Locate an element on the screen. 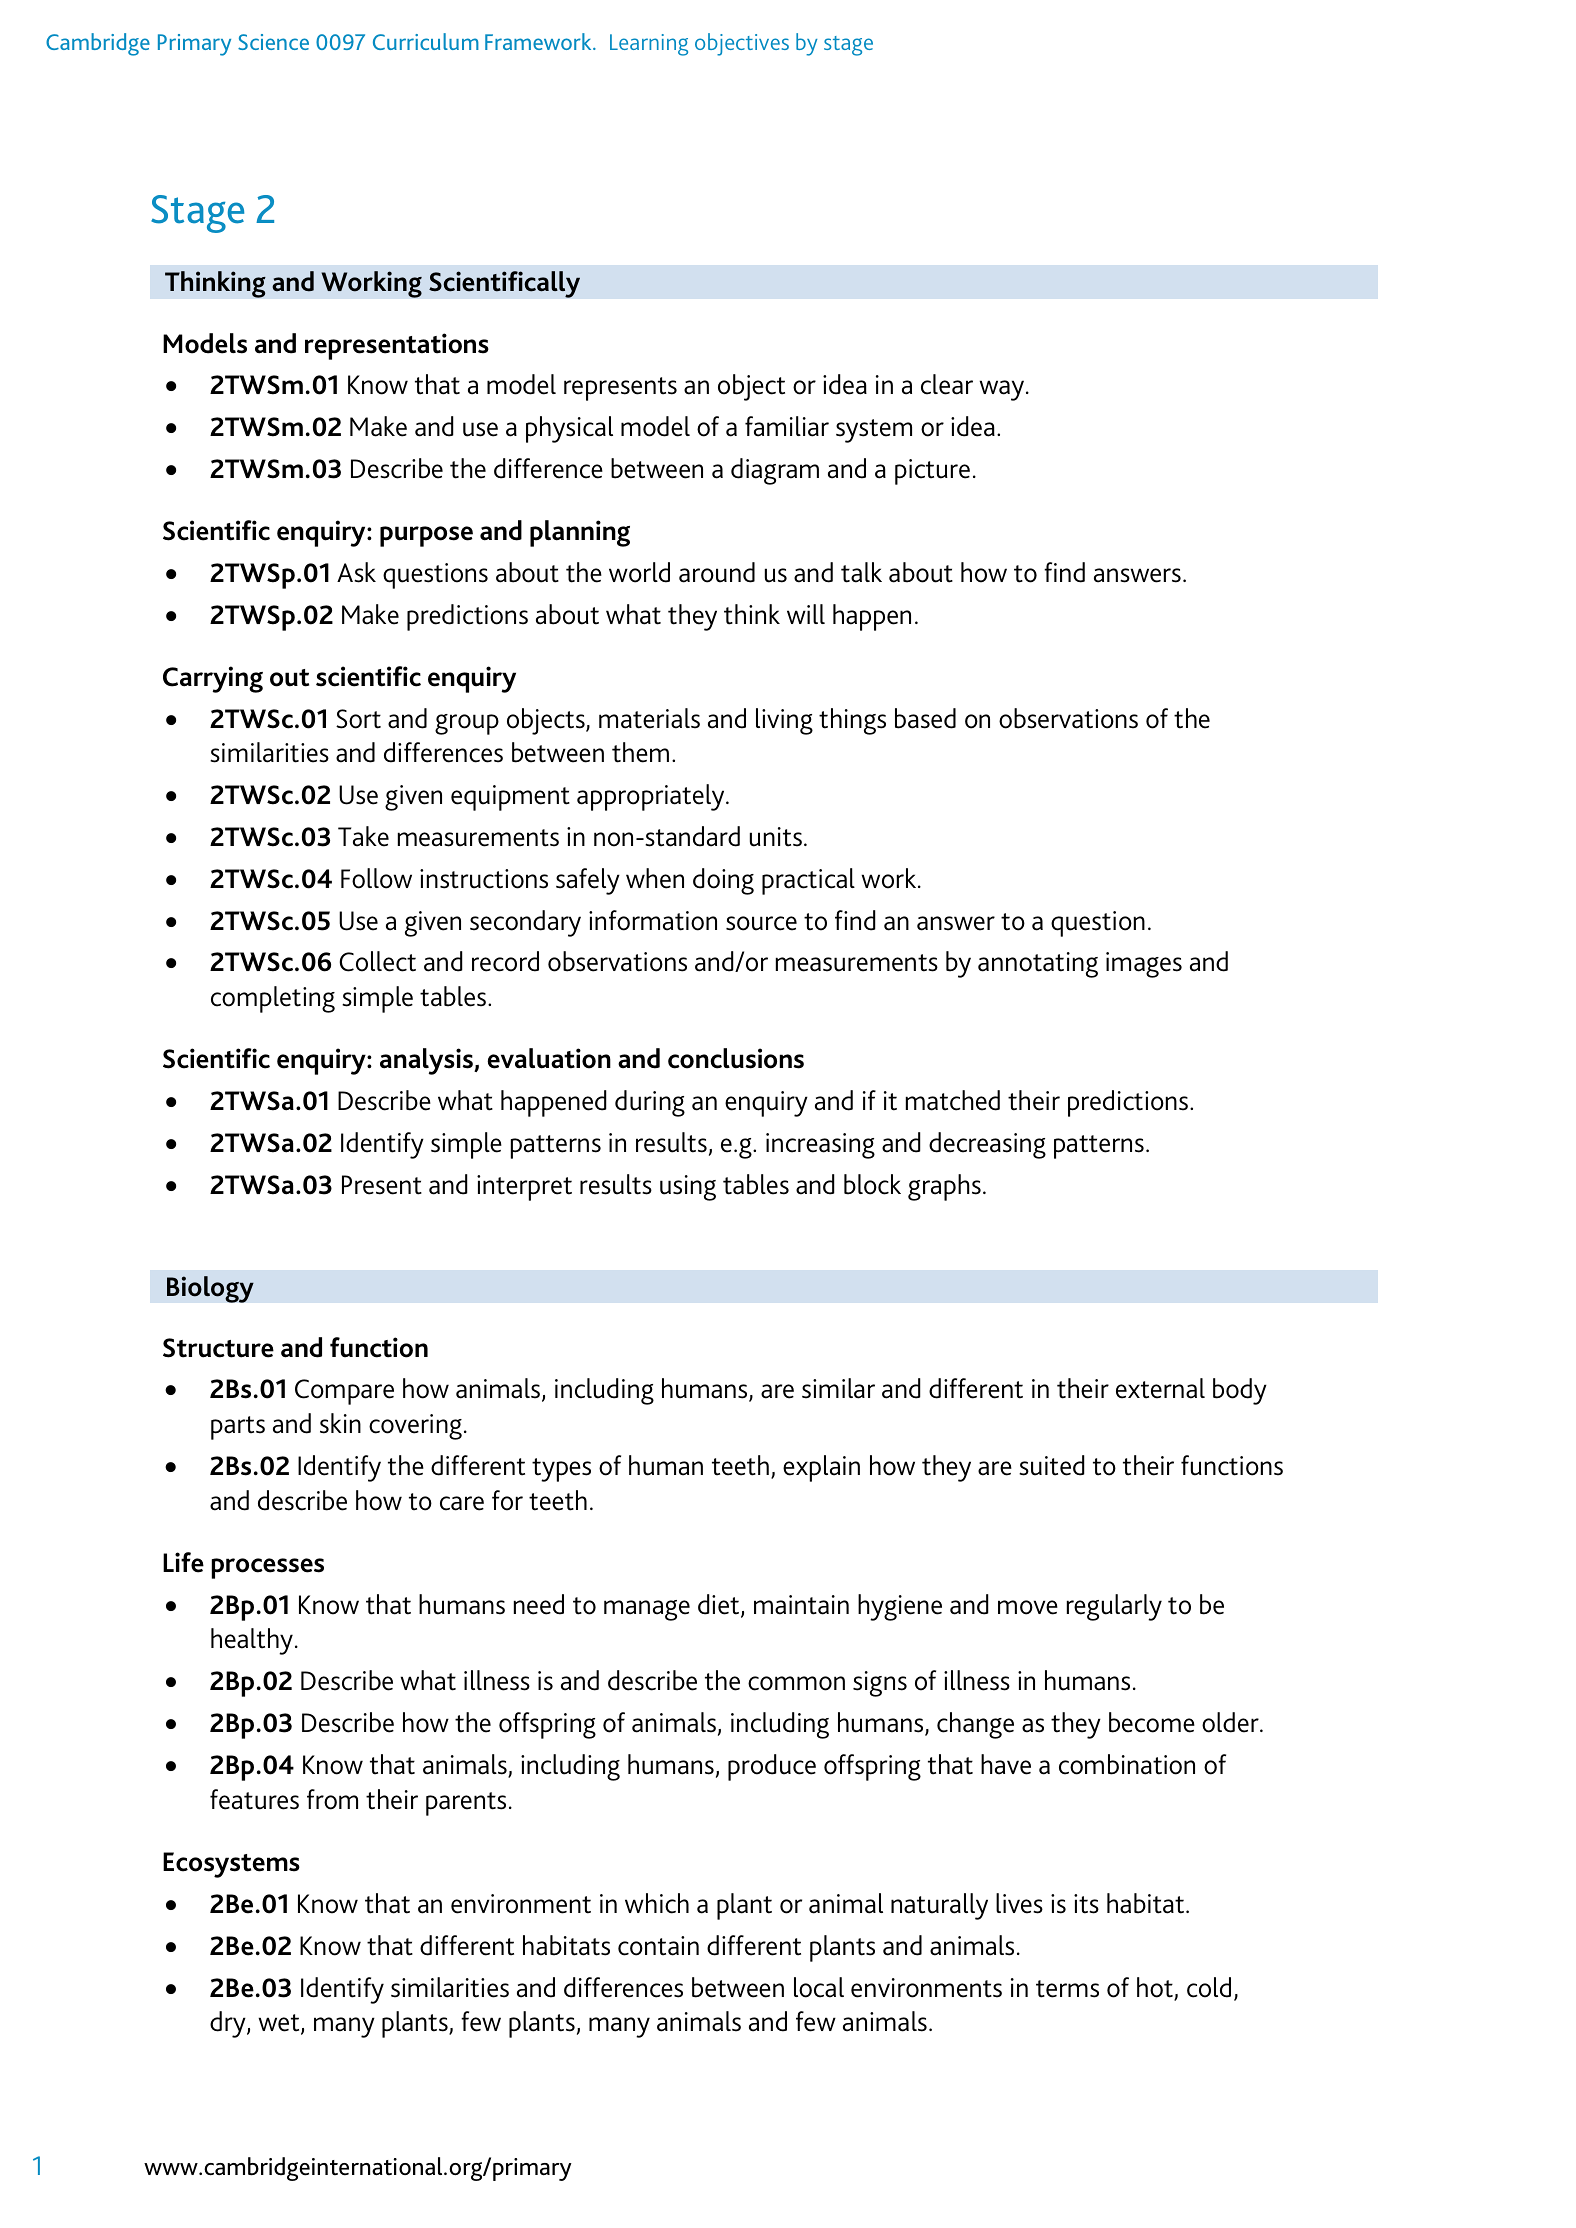 This screenshot has height=2228, width=1576. Learning is located at coordinates (649, 45).
